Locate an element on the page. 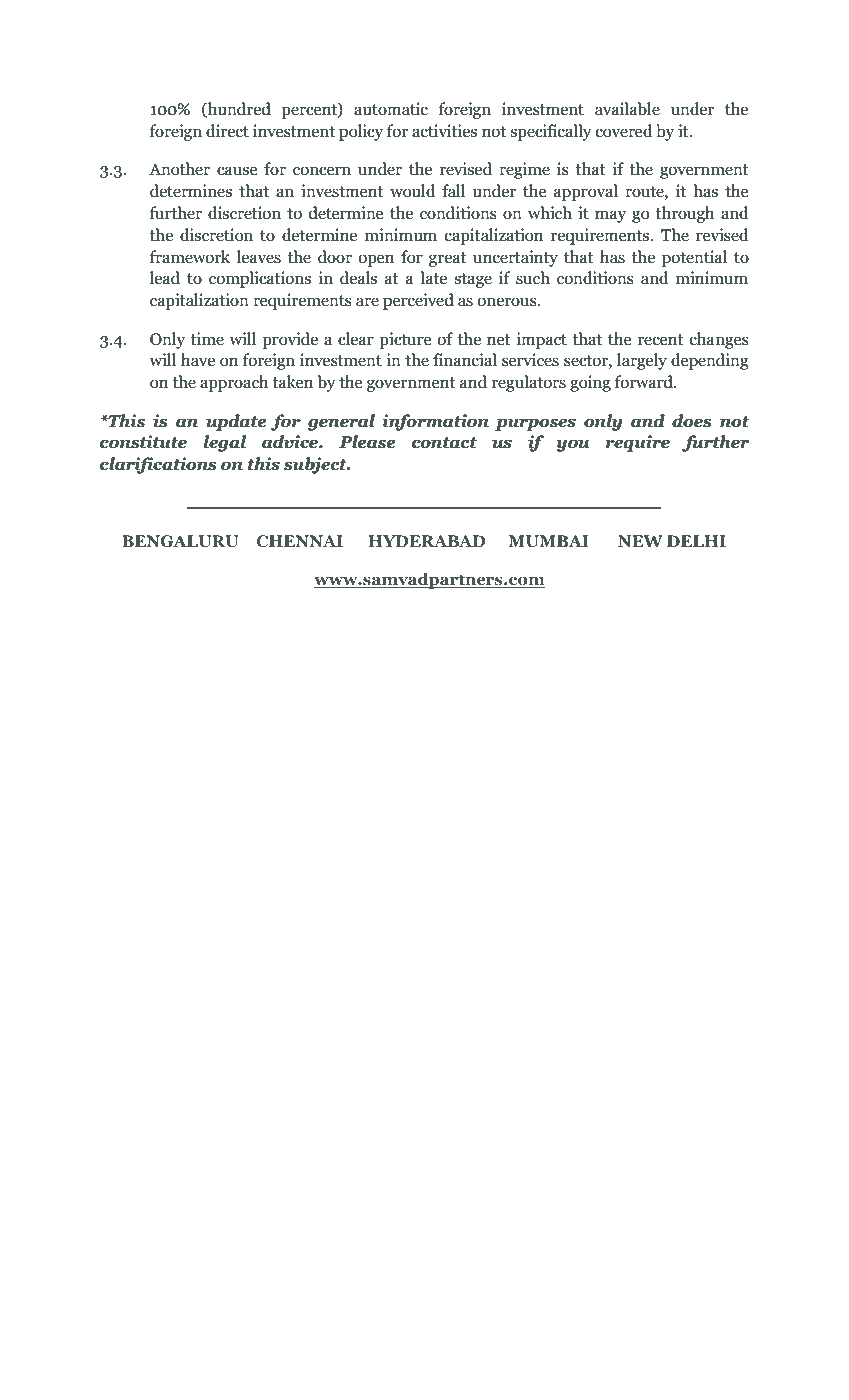 This document has height=1400, width=849. HYDERABAD is located at coordinates (427, 541).
